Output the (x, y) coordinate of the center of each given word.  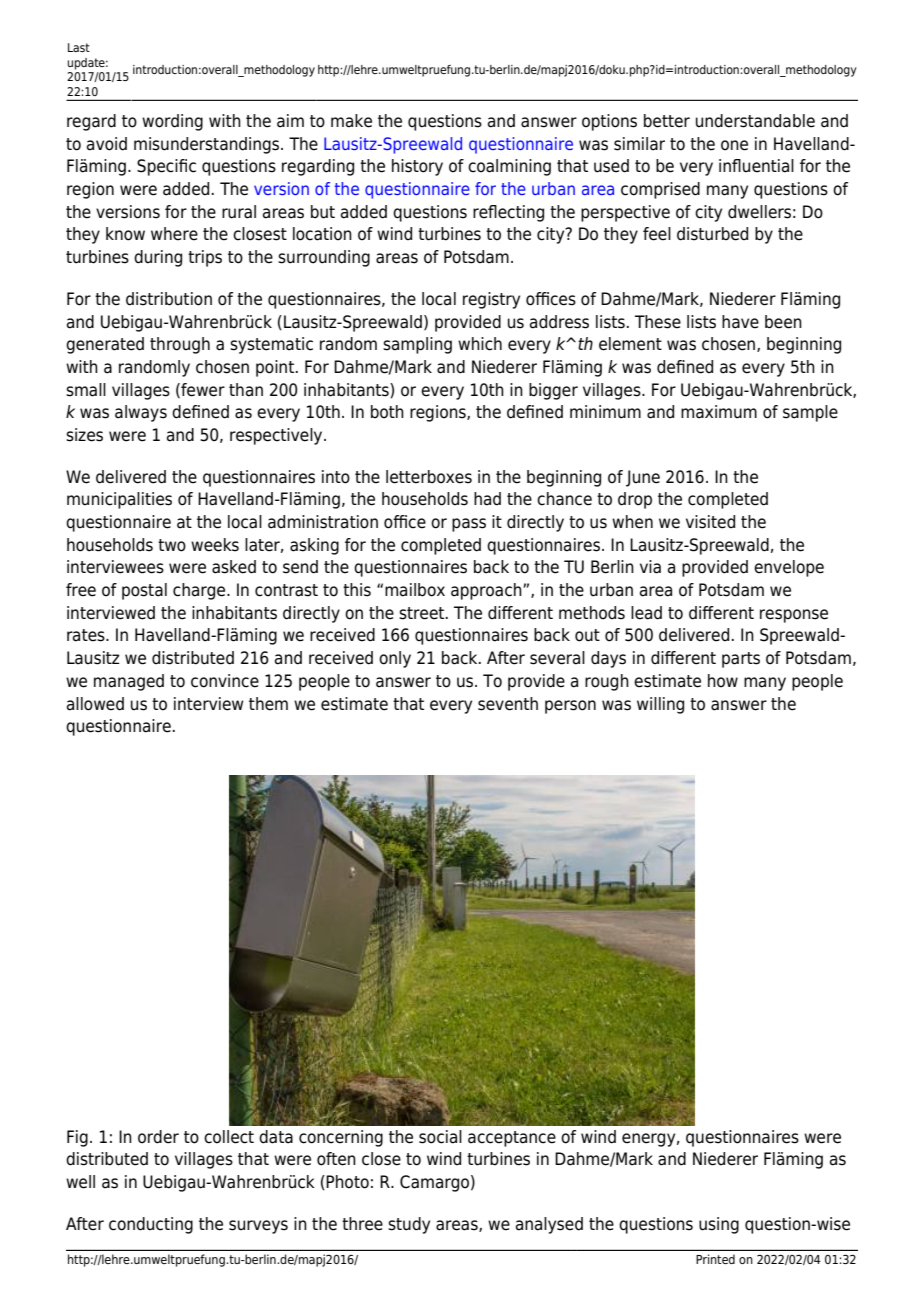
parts (741, 660)
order (158, 1137)
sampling (417, 345)
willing (660, 705)
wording (172, 122)
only (395, 659)
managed (129, 682)
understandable (755, 121)
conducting (151, 1225)
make (351, 121)
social (440, 1137)
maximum (719, 412)
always (141, 413)
